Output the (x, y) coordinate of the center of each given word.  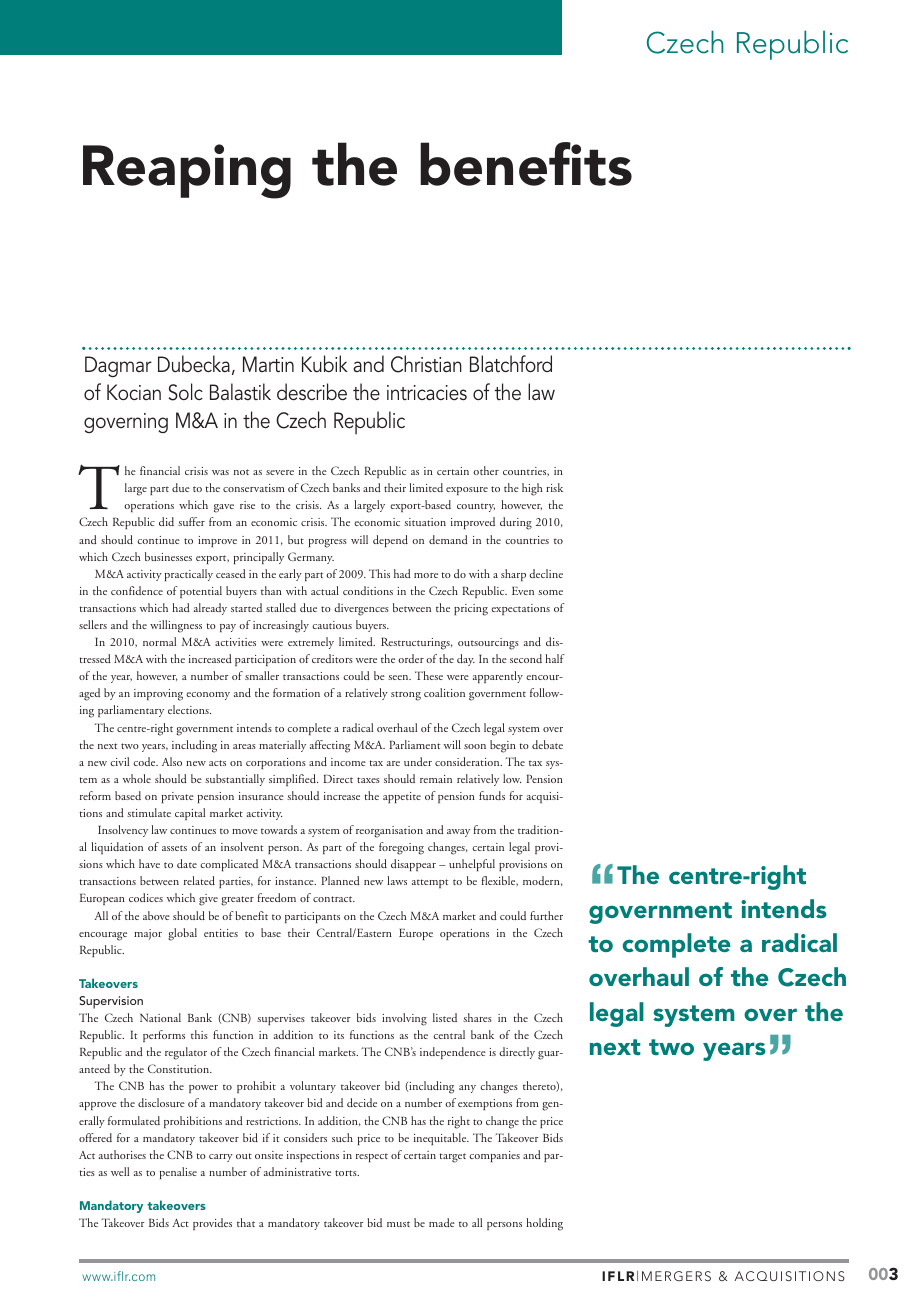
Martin (268, 364)
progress (328, 543)
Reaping (187, 171)
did (166, 521)
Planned (340, 880)
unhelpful (472, 865)
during (516, 523)
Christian (426, 364)
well (120, 1171)
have (149, 863)
